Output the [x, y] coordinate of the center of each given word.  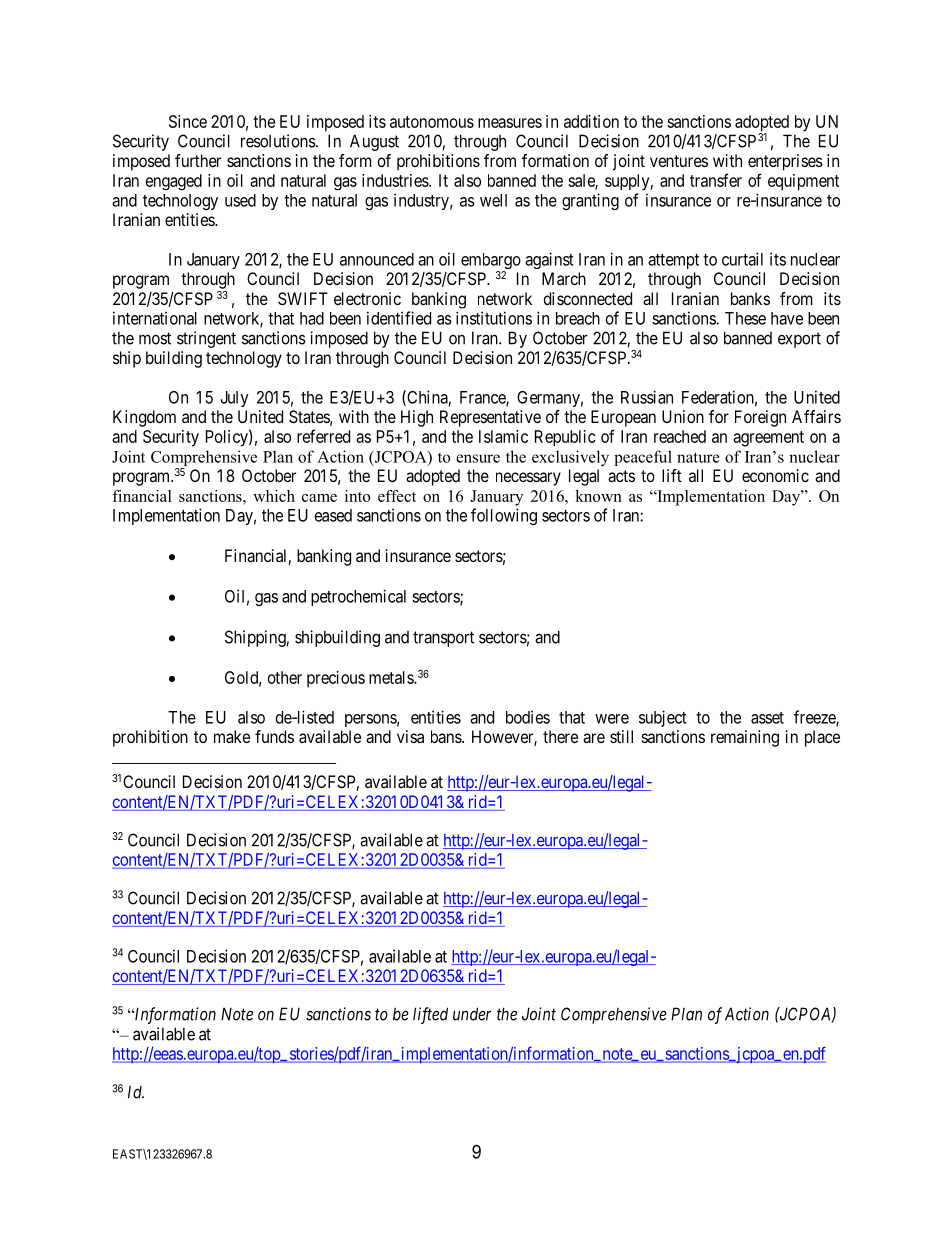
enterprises [785, 162]
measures [510, 123]
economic [775, 475]
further [198, 160]
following [504, 516]
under [472, 1014]
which [274, 496]
